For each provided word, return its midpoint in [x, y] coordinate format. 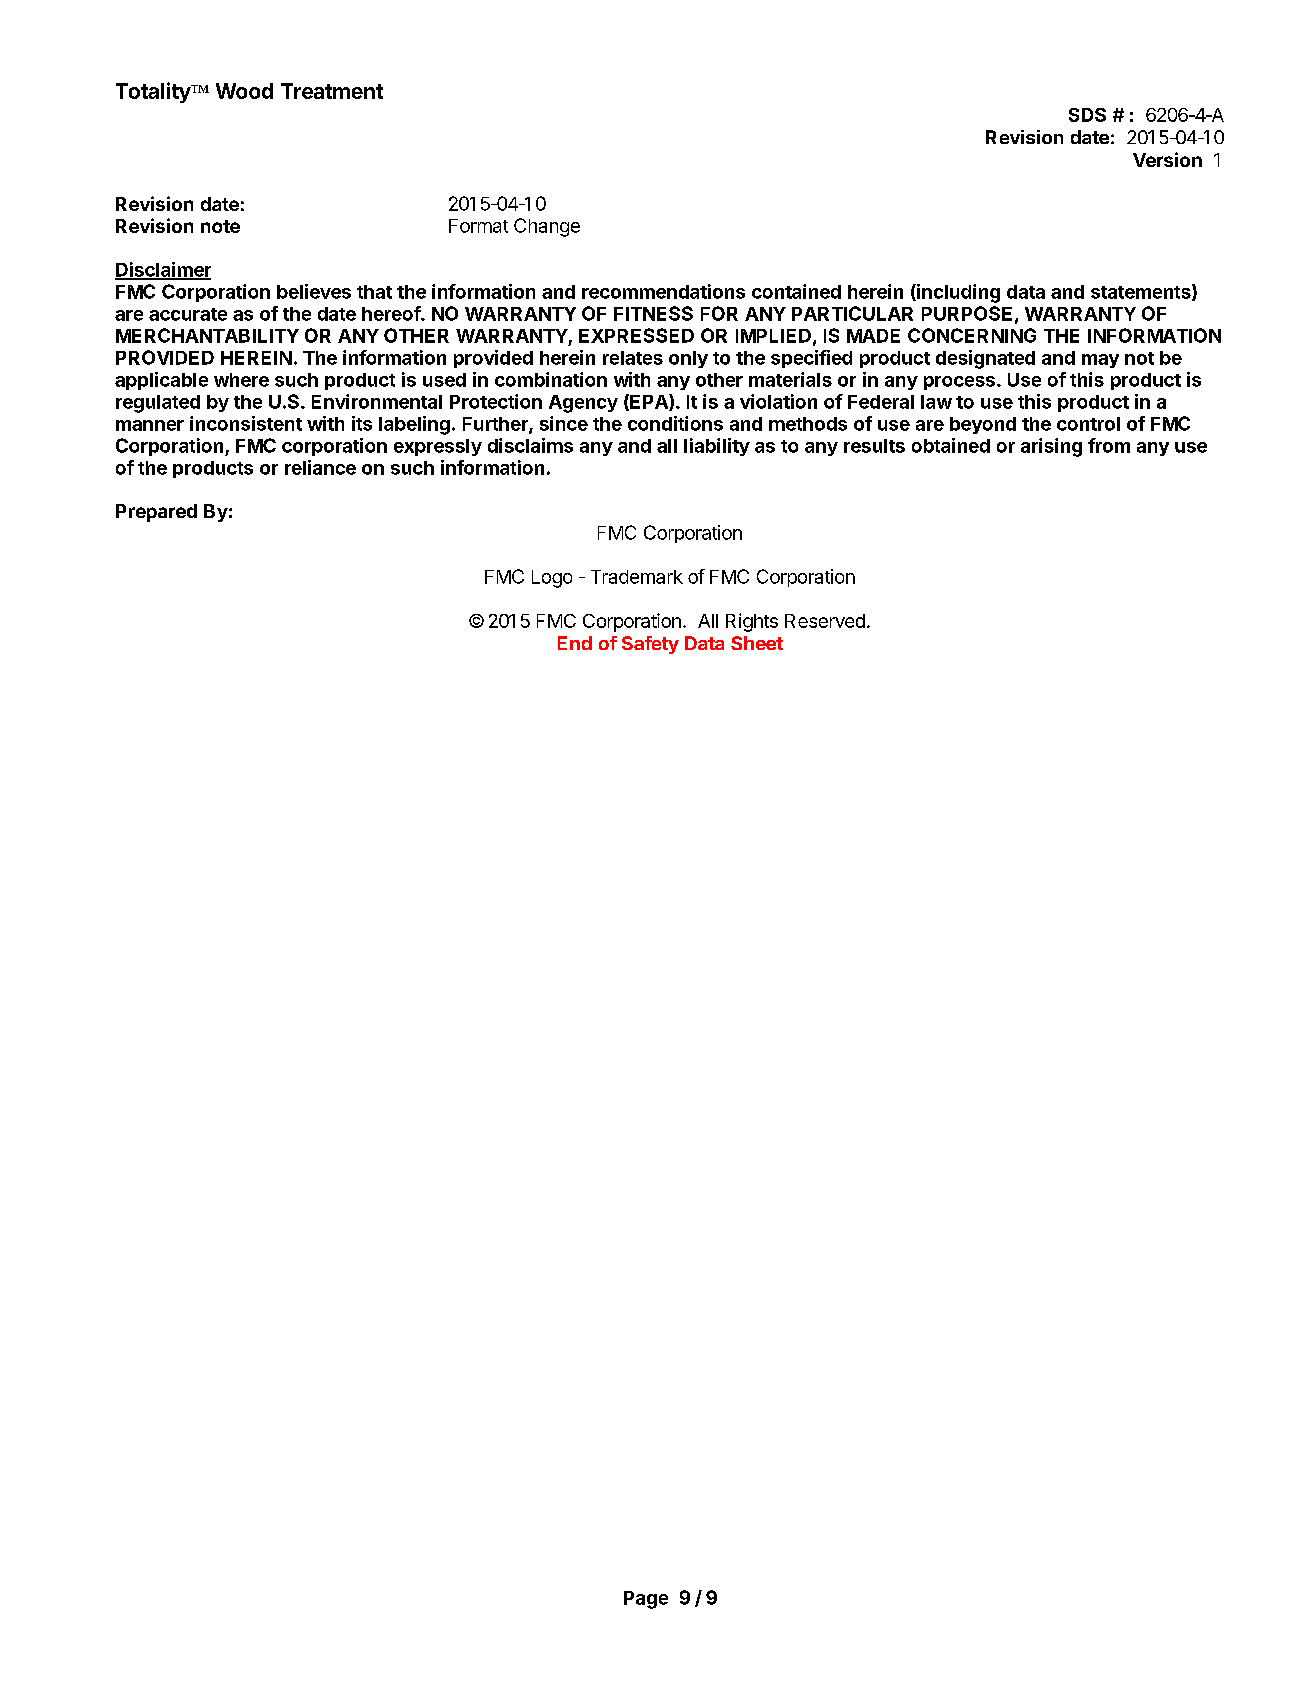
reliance [320, 467]
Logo [552, 579]
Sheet [757, 643]
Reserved [825, 621]
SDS [1087, 115]
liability [717, 447]
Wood [244, 91]
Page [646, 1600]
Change [547, 227]
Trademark [637, 577]
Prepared [156, 513]
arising [1051, 447]
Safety [650, 645]
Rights [752, 622]
